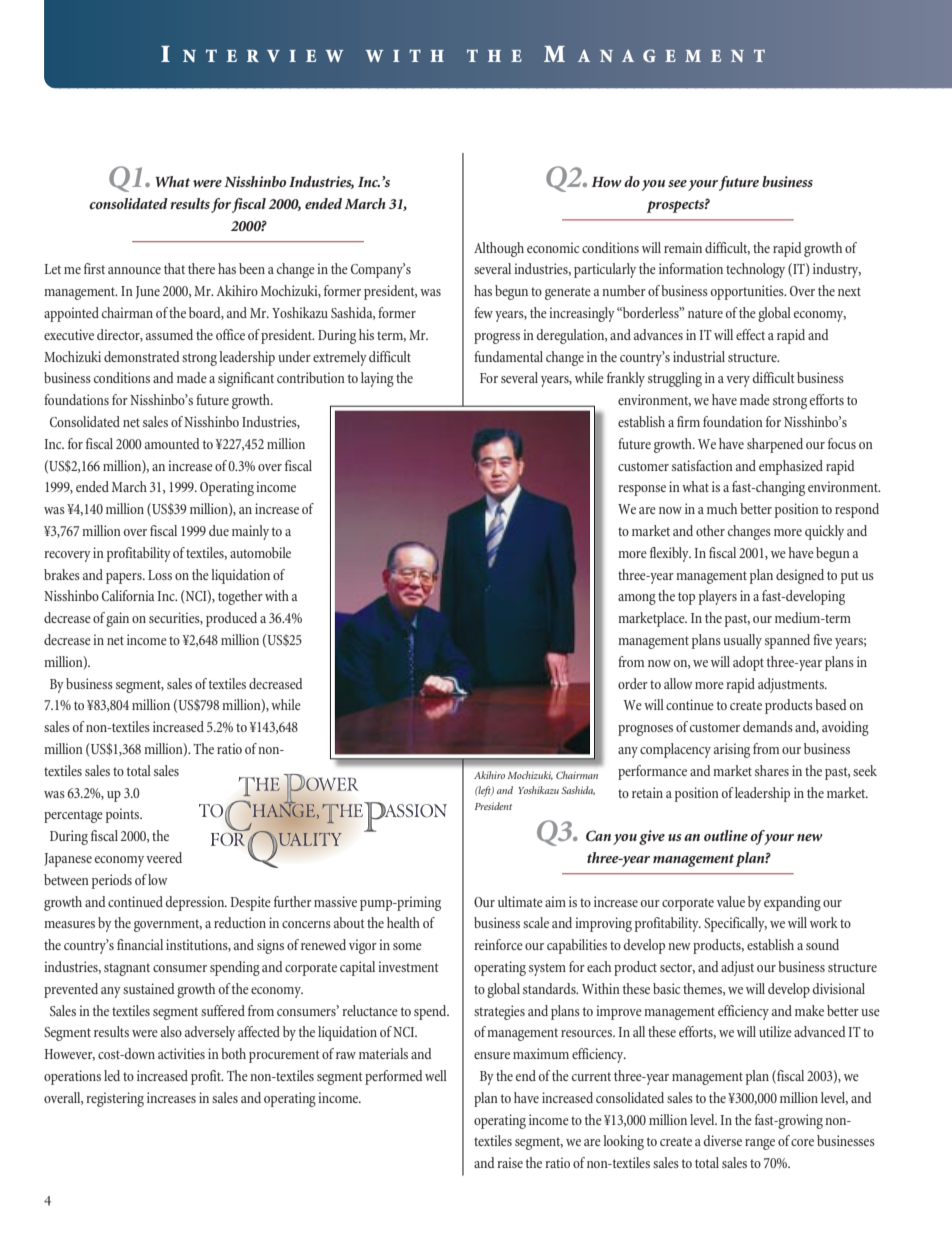 The height and width of the screenshot is (1233, 952). I want to click on among, so click(637, 599).
